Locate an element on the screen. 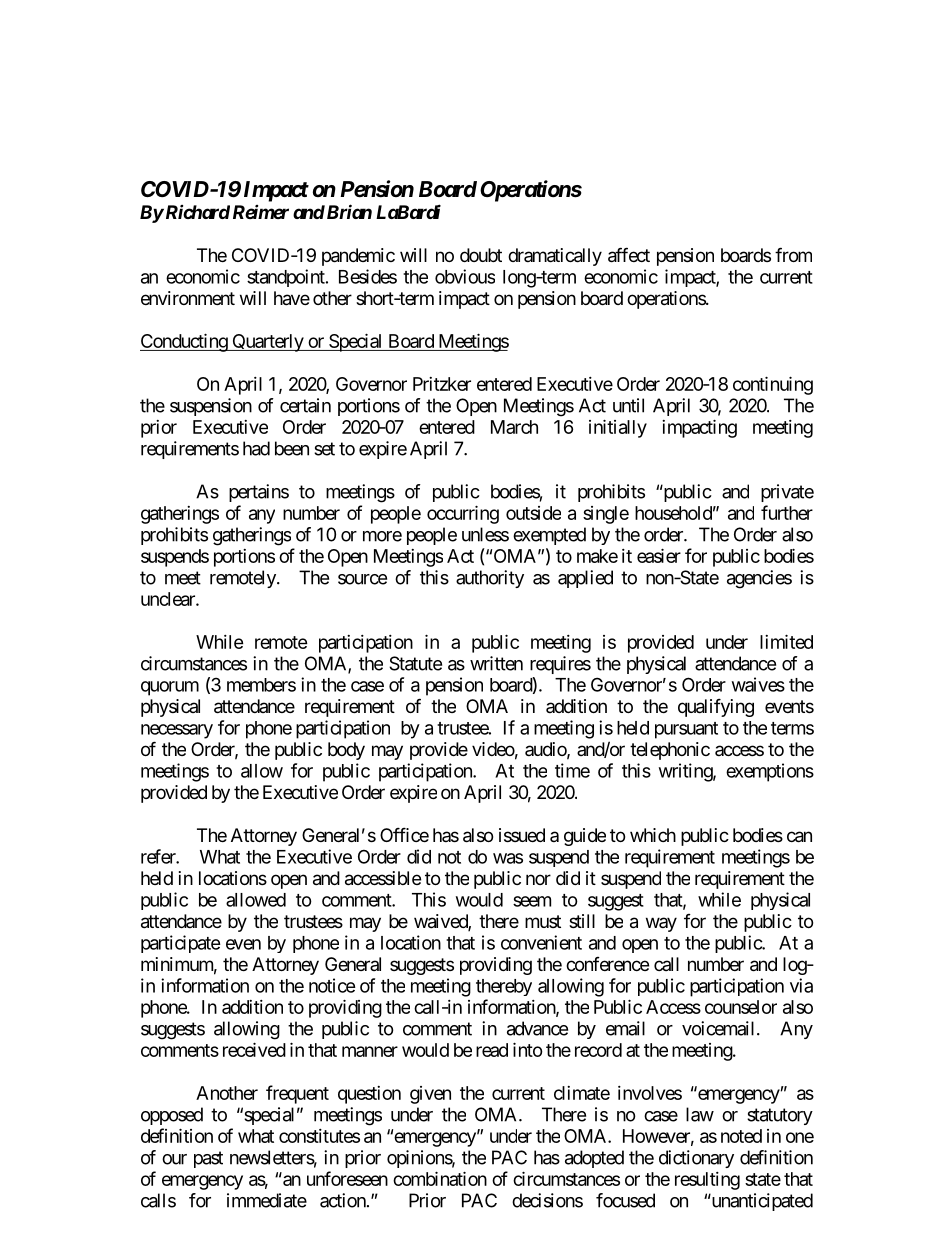 The image size is (952, 1233). standpoint is located at coordinates (287, 278).
